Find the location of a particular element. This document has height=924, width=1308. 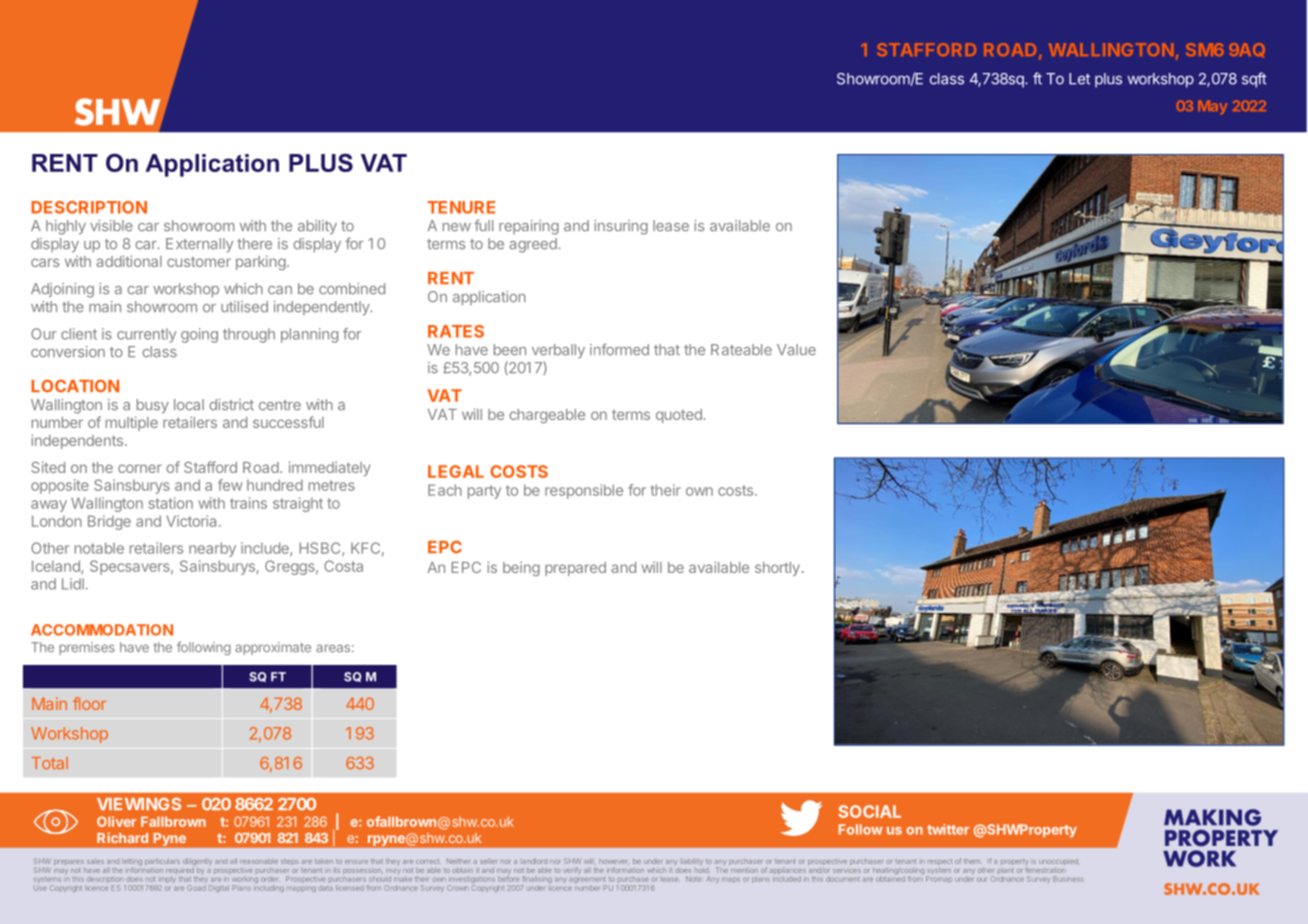

respect is located at coordinates (940, 862).
